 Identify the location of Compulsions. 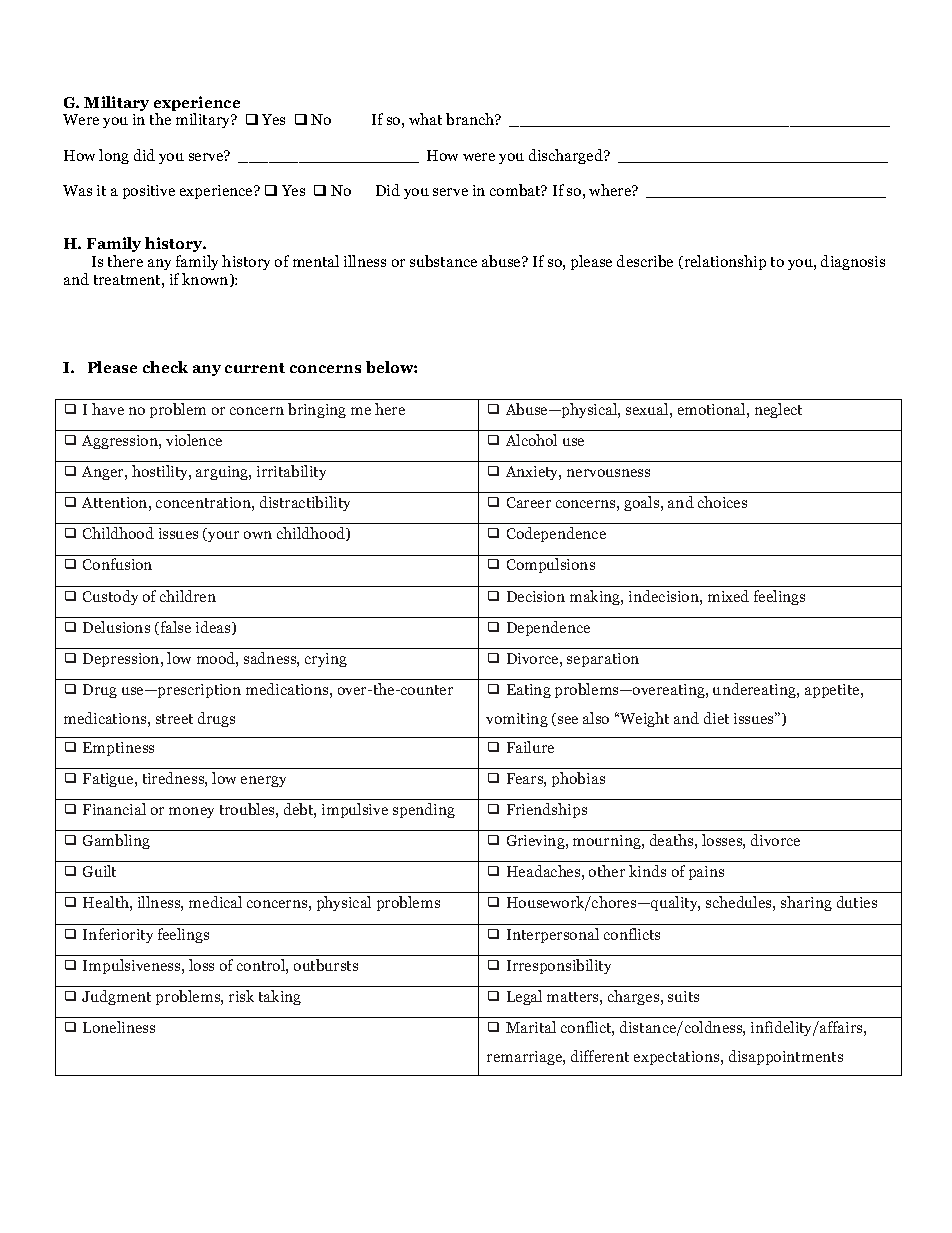
(551, 565).
